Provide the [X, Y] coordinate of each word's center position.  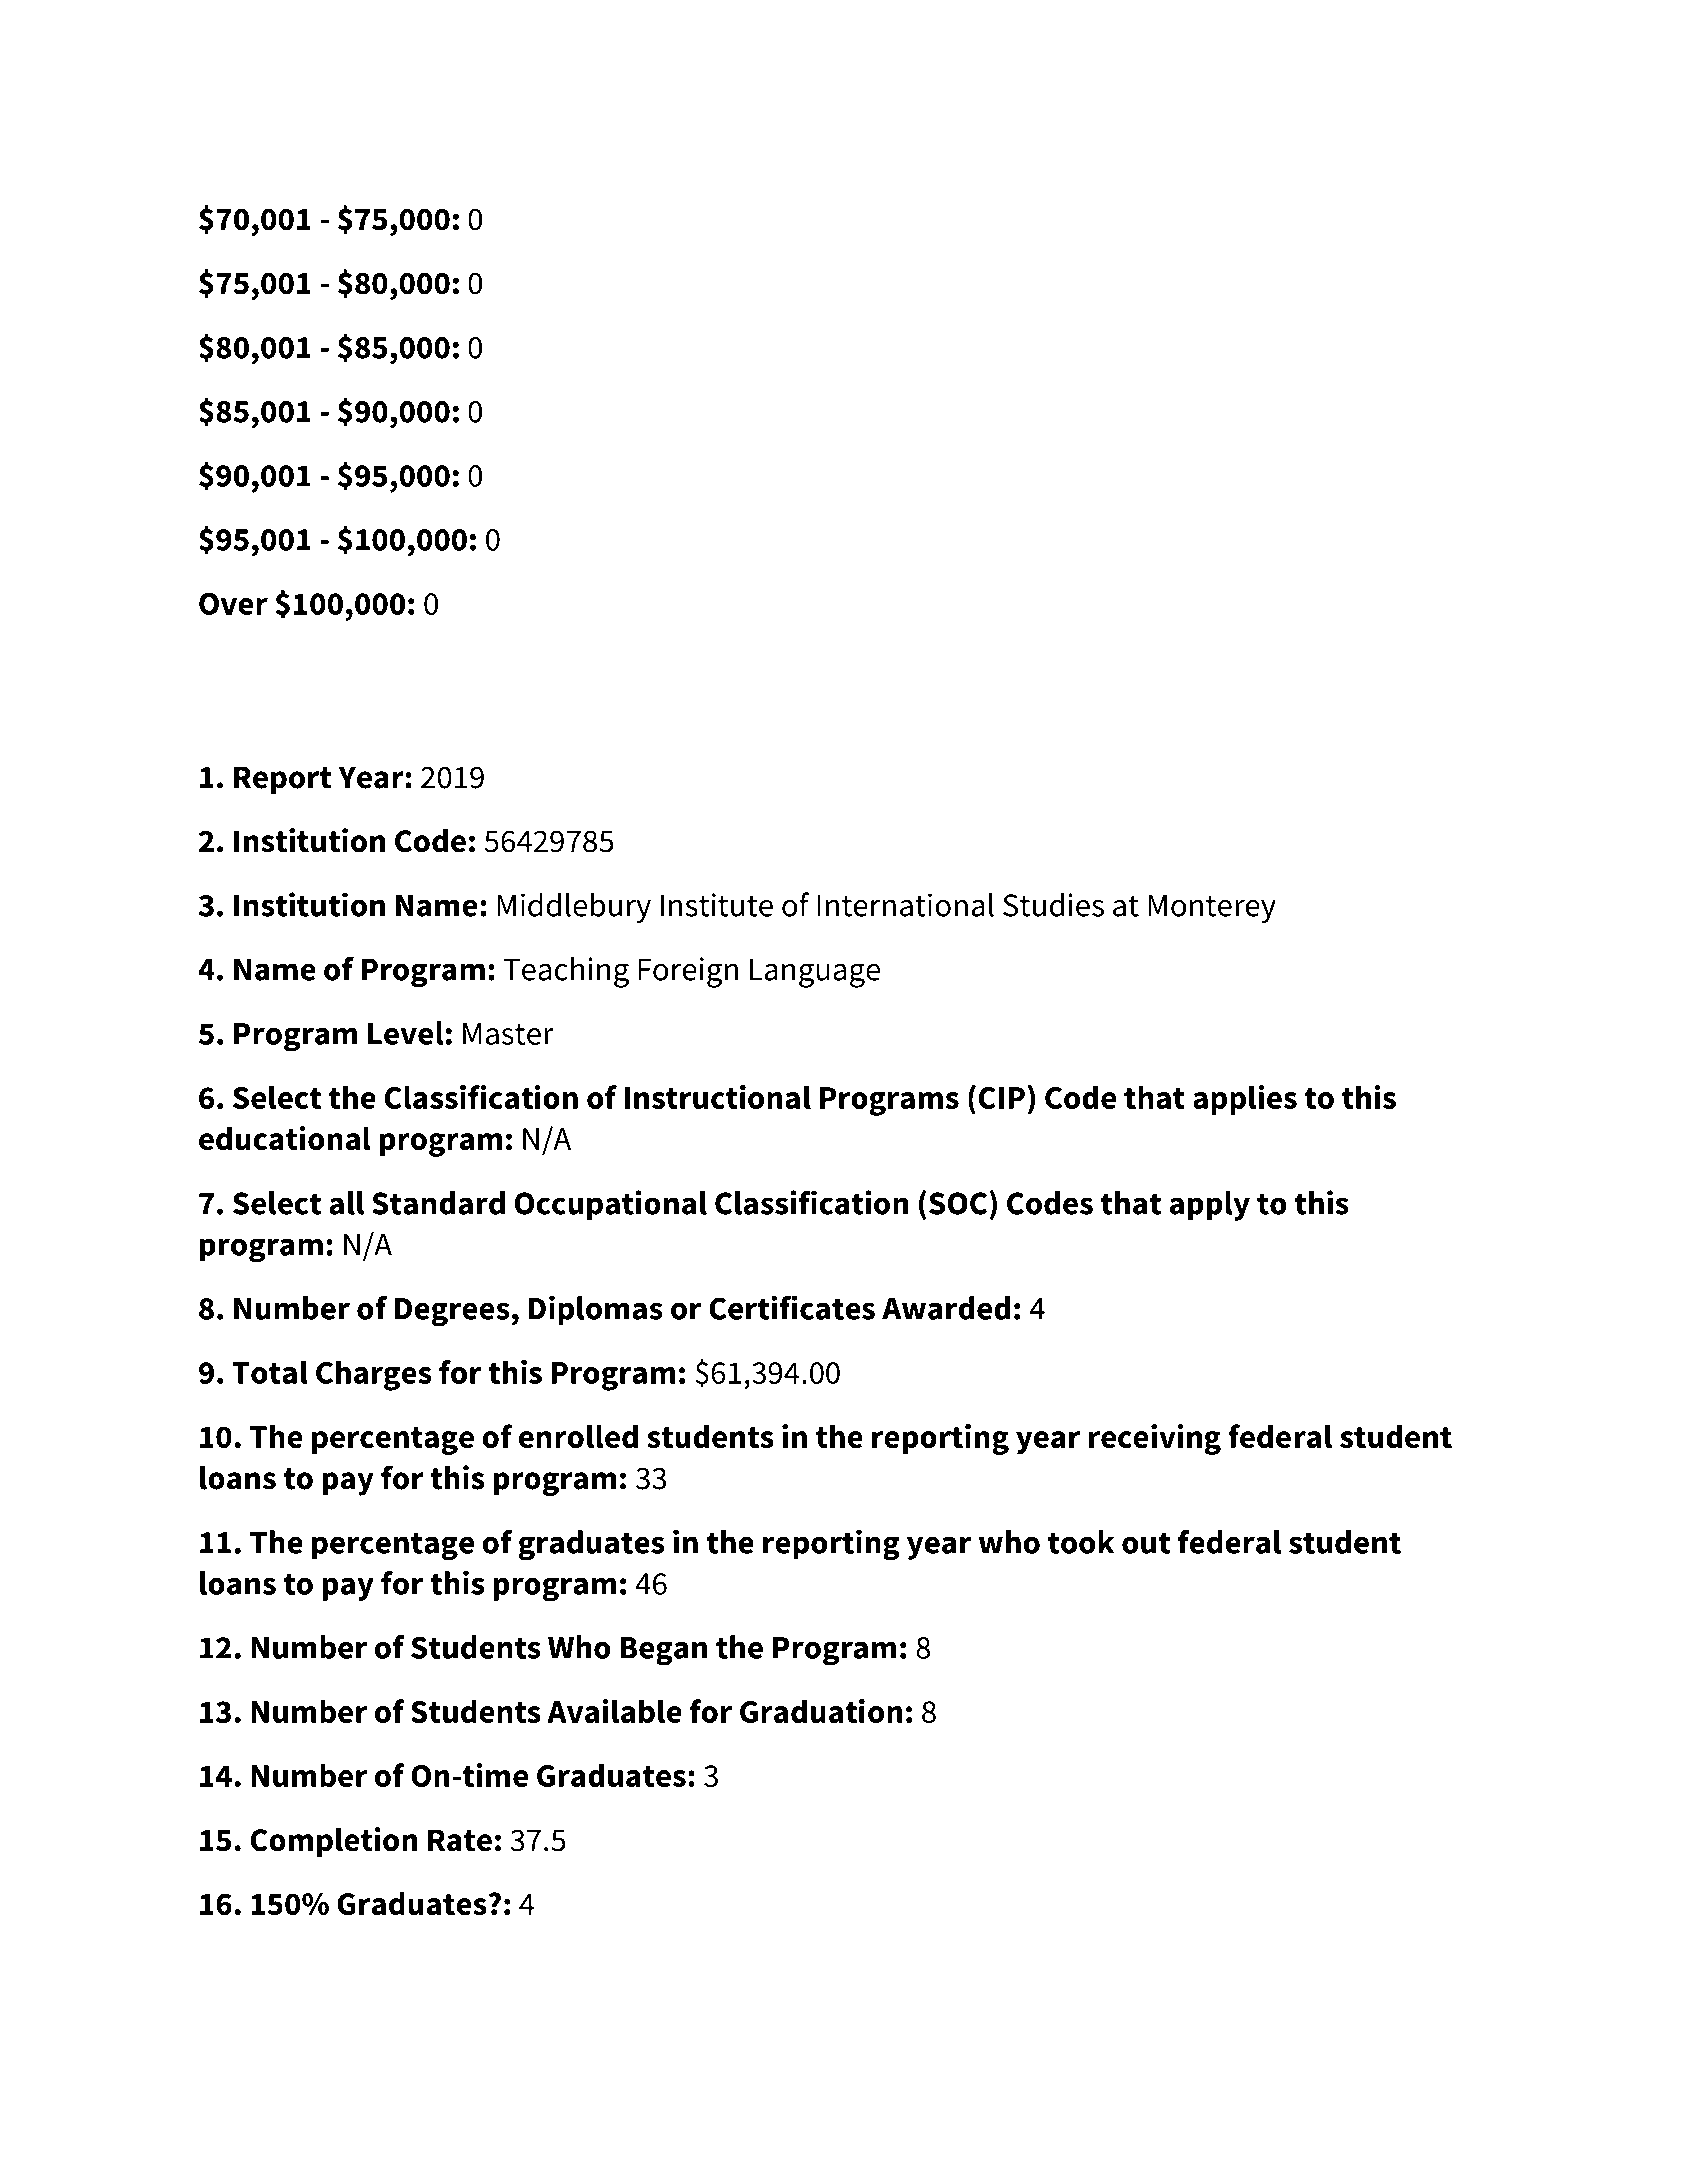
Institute [717, 905]
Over [233, 603]
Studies [1053, 904]
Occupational [610, 1205]
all [346, 1203]
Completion [334, 1842]
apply [1210, 1206]
